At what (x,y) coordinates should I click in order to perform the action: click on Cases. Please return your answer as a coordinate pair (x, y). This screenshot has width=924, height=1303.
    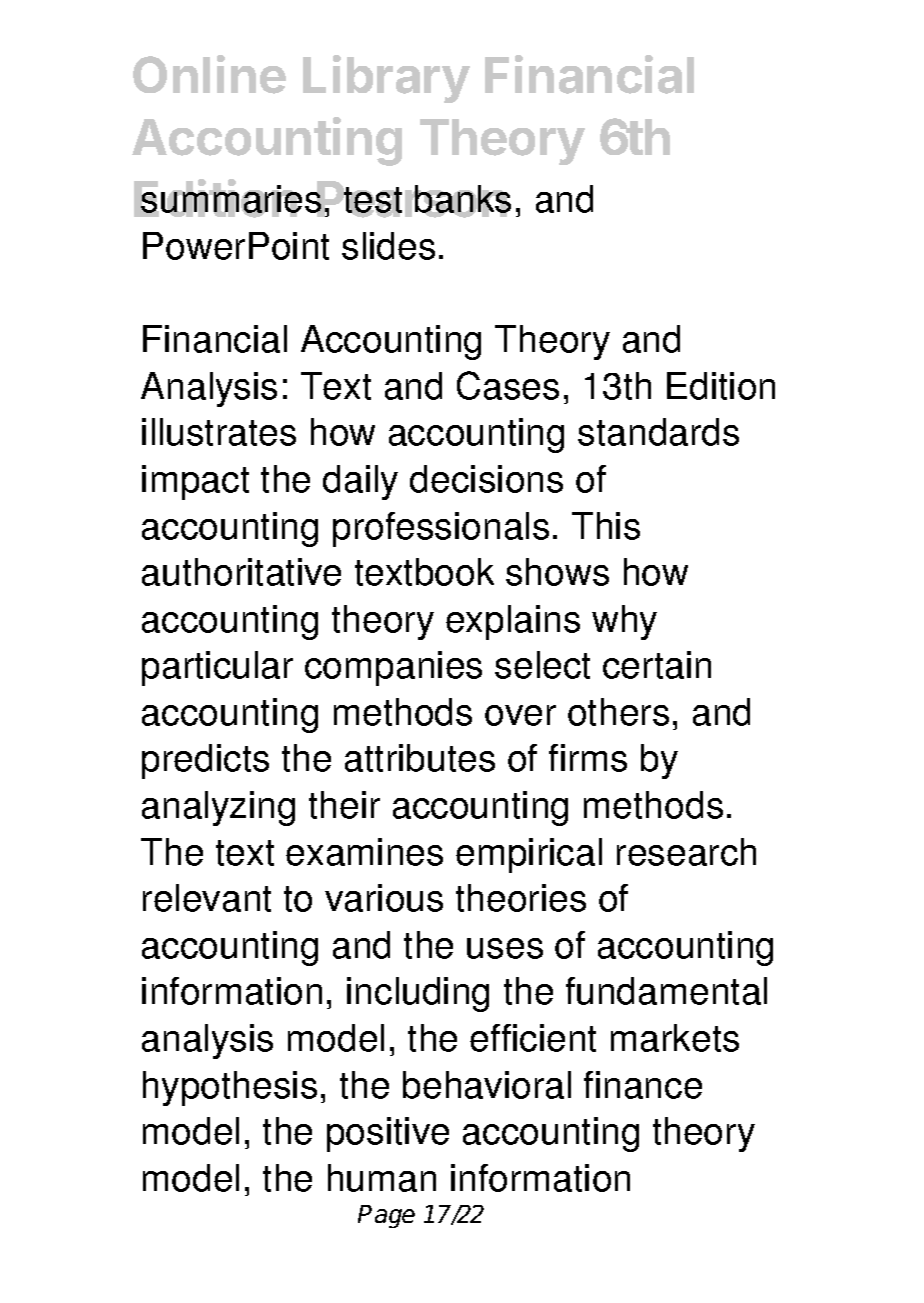
    Looking at the image, I should click on (508, 385).
